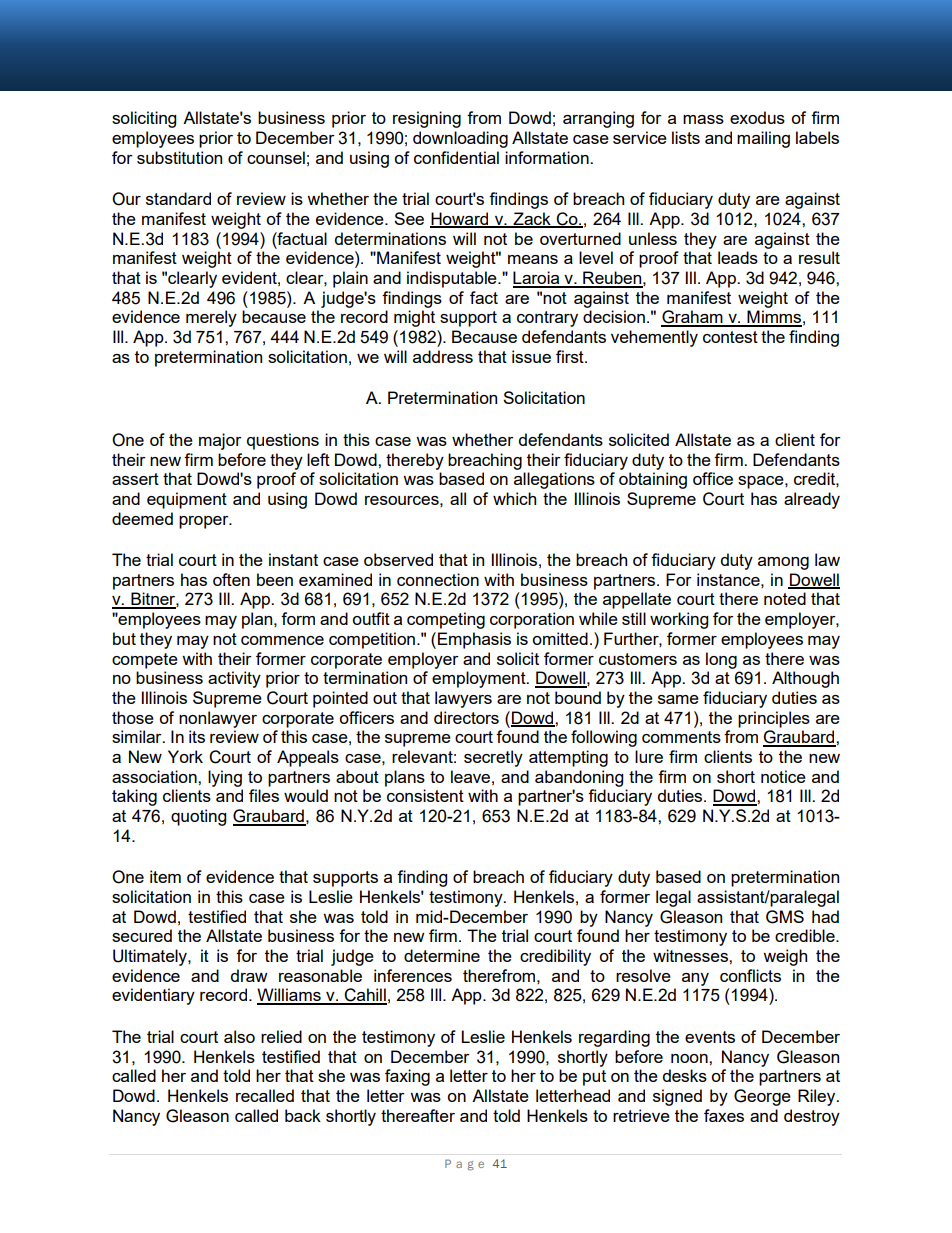 Image resolution: width=952 pixels, height=1233 pixels. What do you see at coordinates (460, 139) in the screenshot?
I see `downloading` at bounding box center [460, 139].
